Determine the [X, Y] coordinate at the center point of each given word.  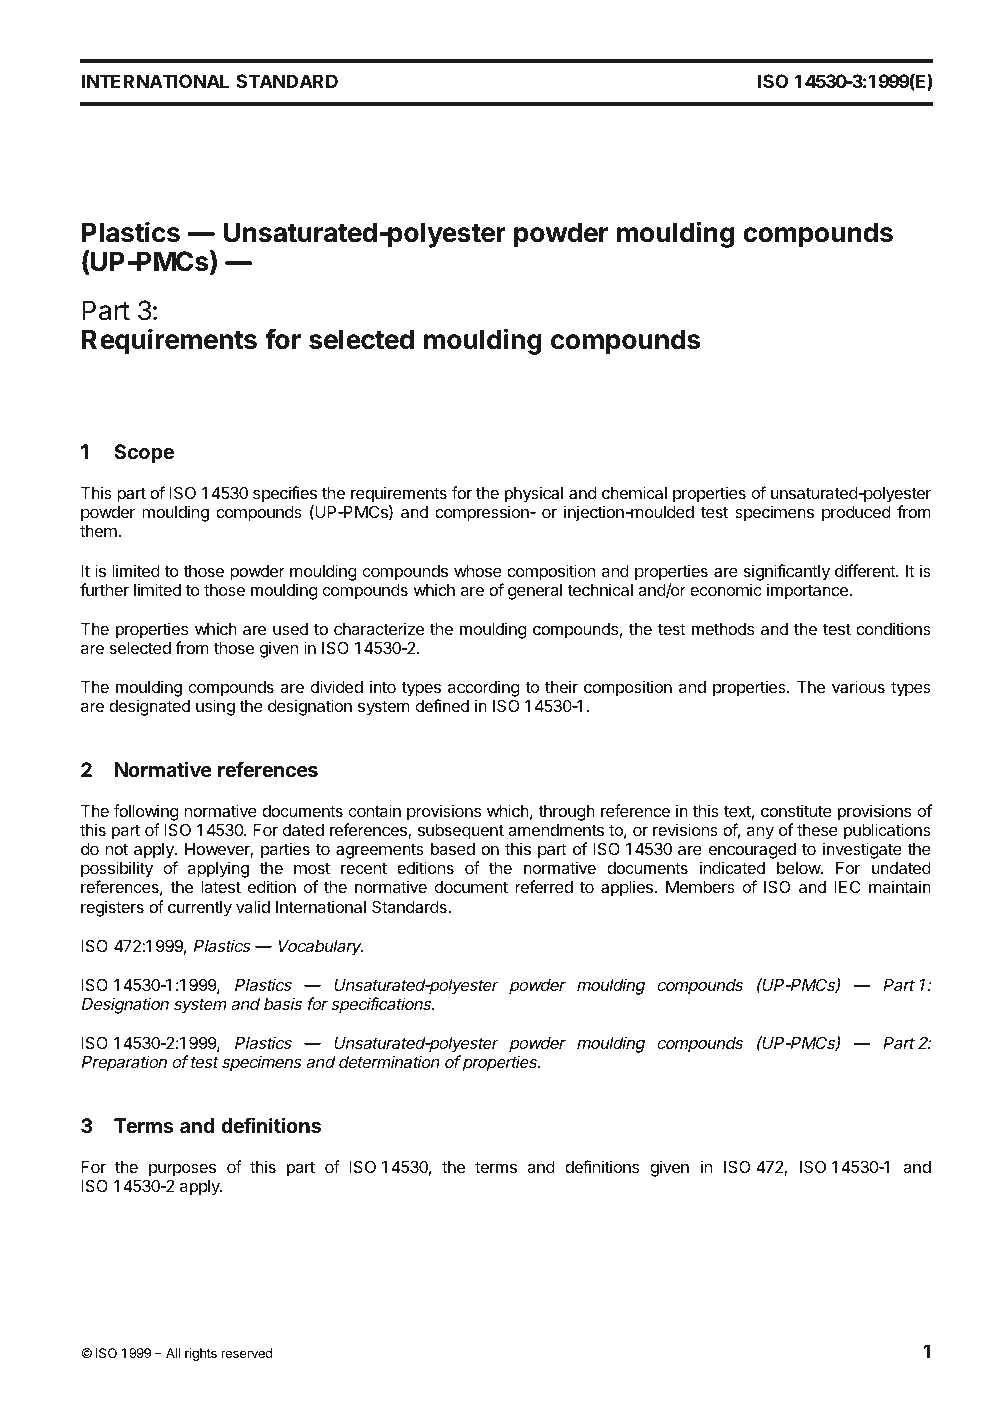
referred [544, 886]
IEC [847, 887]
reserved [246, 1353]
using [215, 707]
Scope [144, 453]
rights [201, 1354]
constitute [796, 810]
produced [856, 514]
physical [534, 496]
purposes [182, 1170]
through [566, 813]
